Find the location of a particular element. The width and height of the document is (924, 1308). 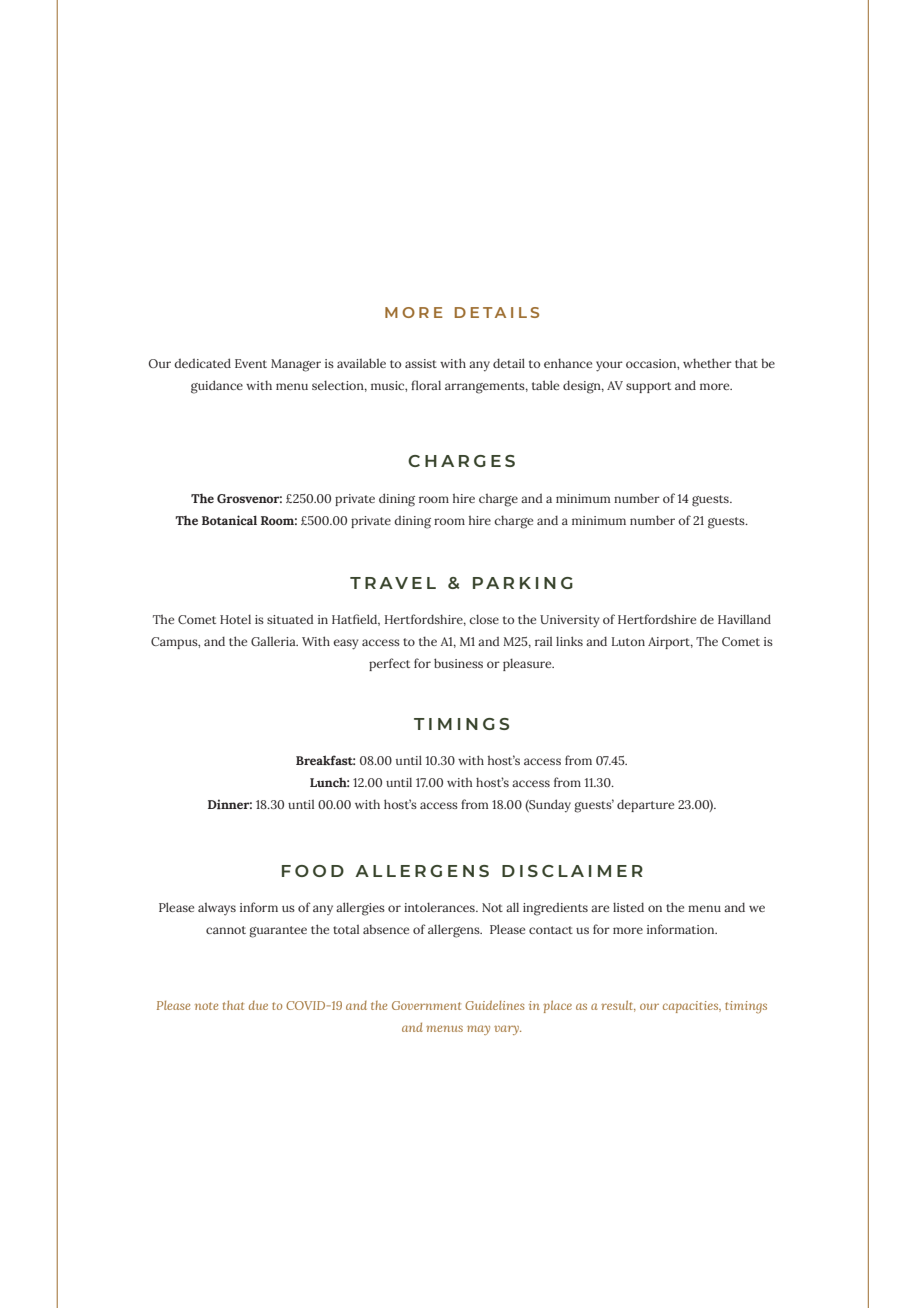

business is located at coordinates (458, 663).
